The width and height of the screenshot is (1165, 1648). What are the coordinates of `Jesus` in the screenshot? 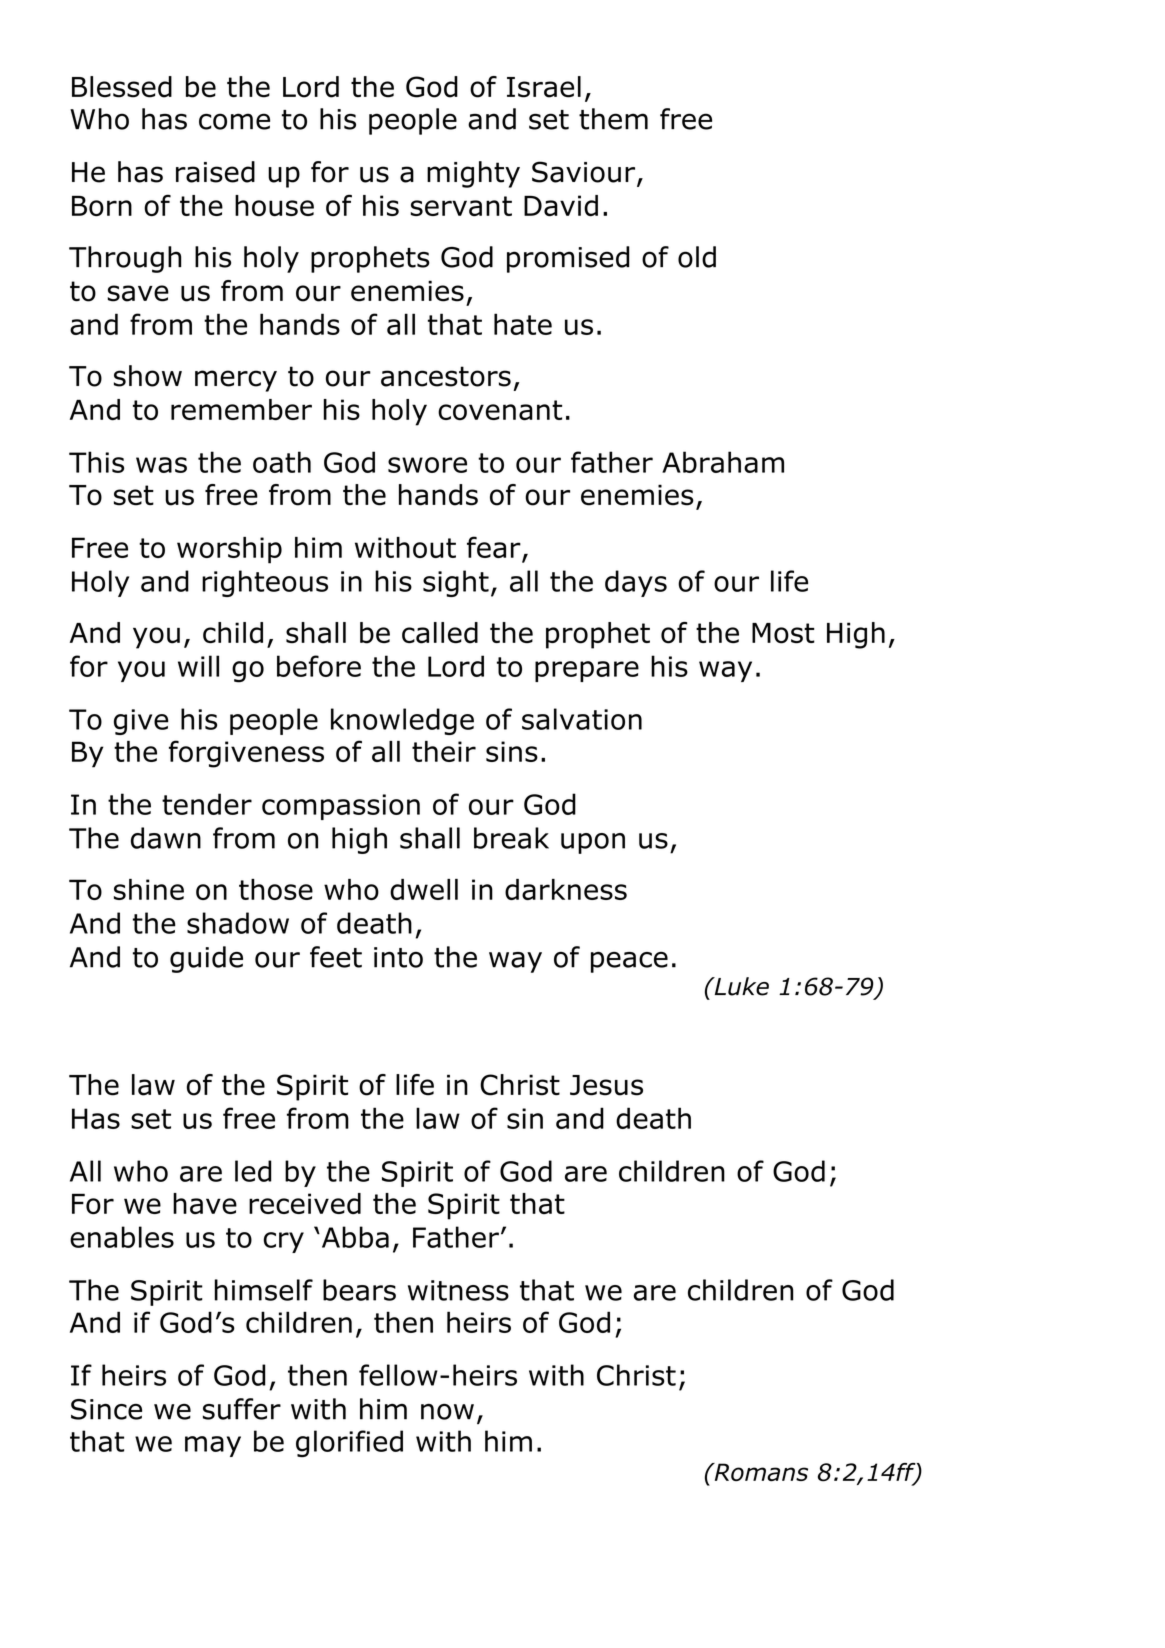 It's located at (606, 1085).
